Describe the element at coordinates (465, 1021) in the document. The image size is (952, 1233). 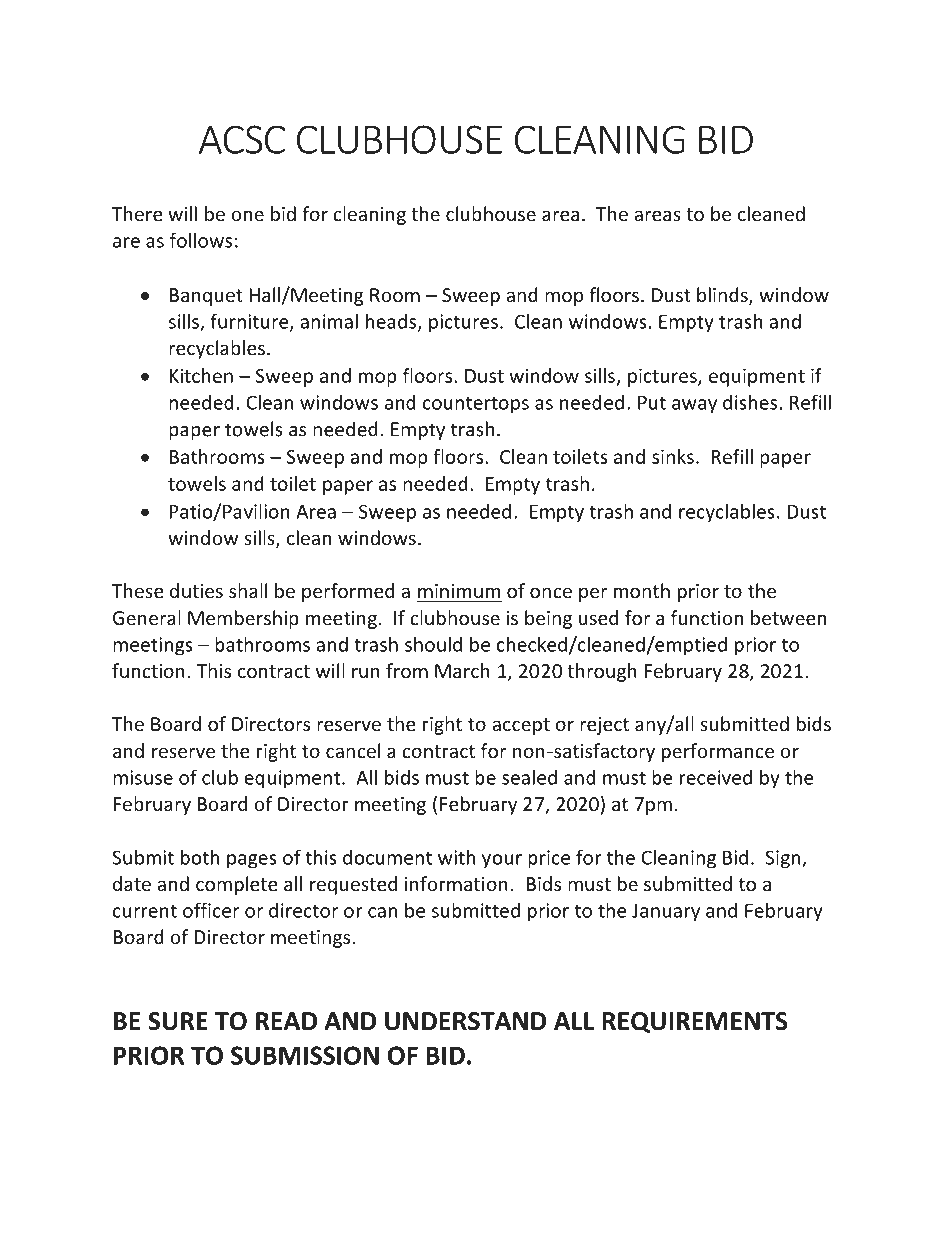
I see `UNDERSTAND` at that location.
